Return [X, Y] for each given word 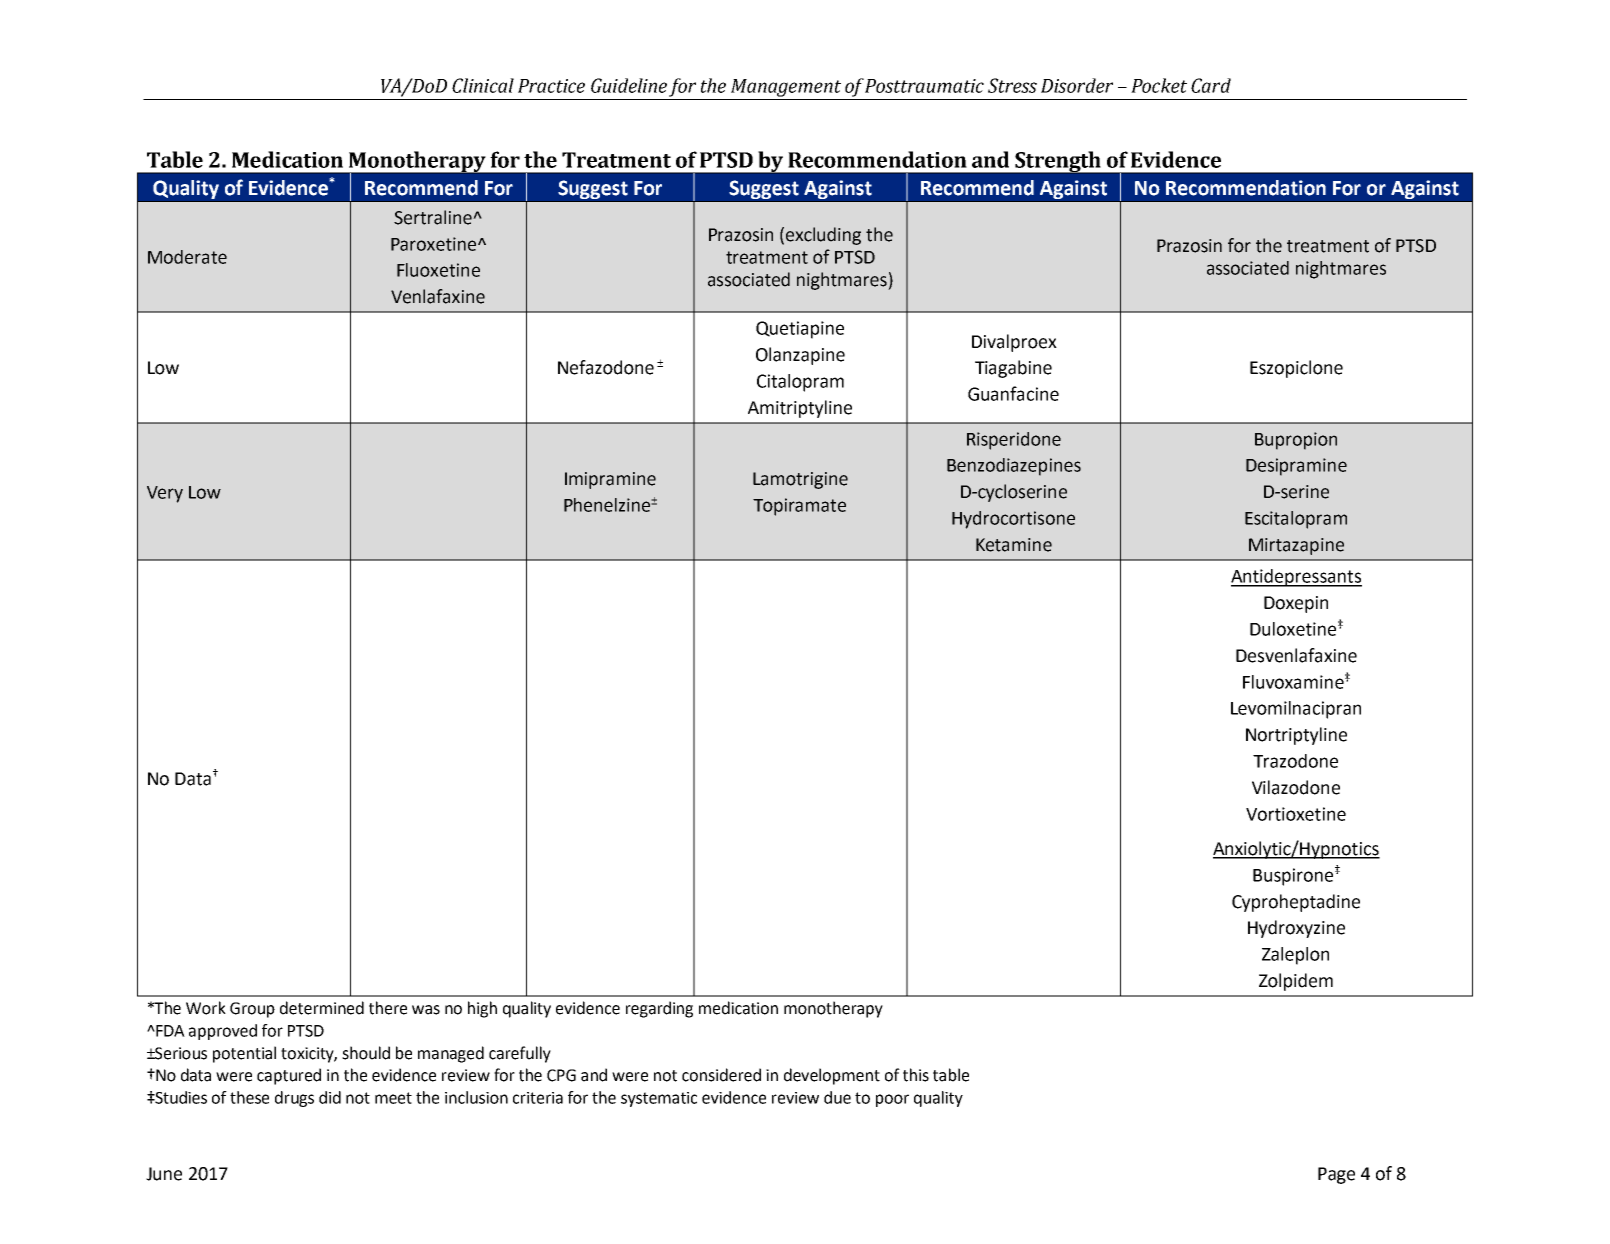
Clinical [483, 85]
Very [165, 494]
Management [786, 88]
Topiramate [799, 507]
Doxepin [1296, 604]
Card [1211, 85]
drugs [294, 1099]
